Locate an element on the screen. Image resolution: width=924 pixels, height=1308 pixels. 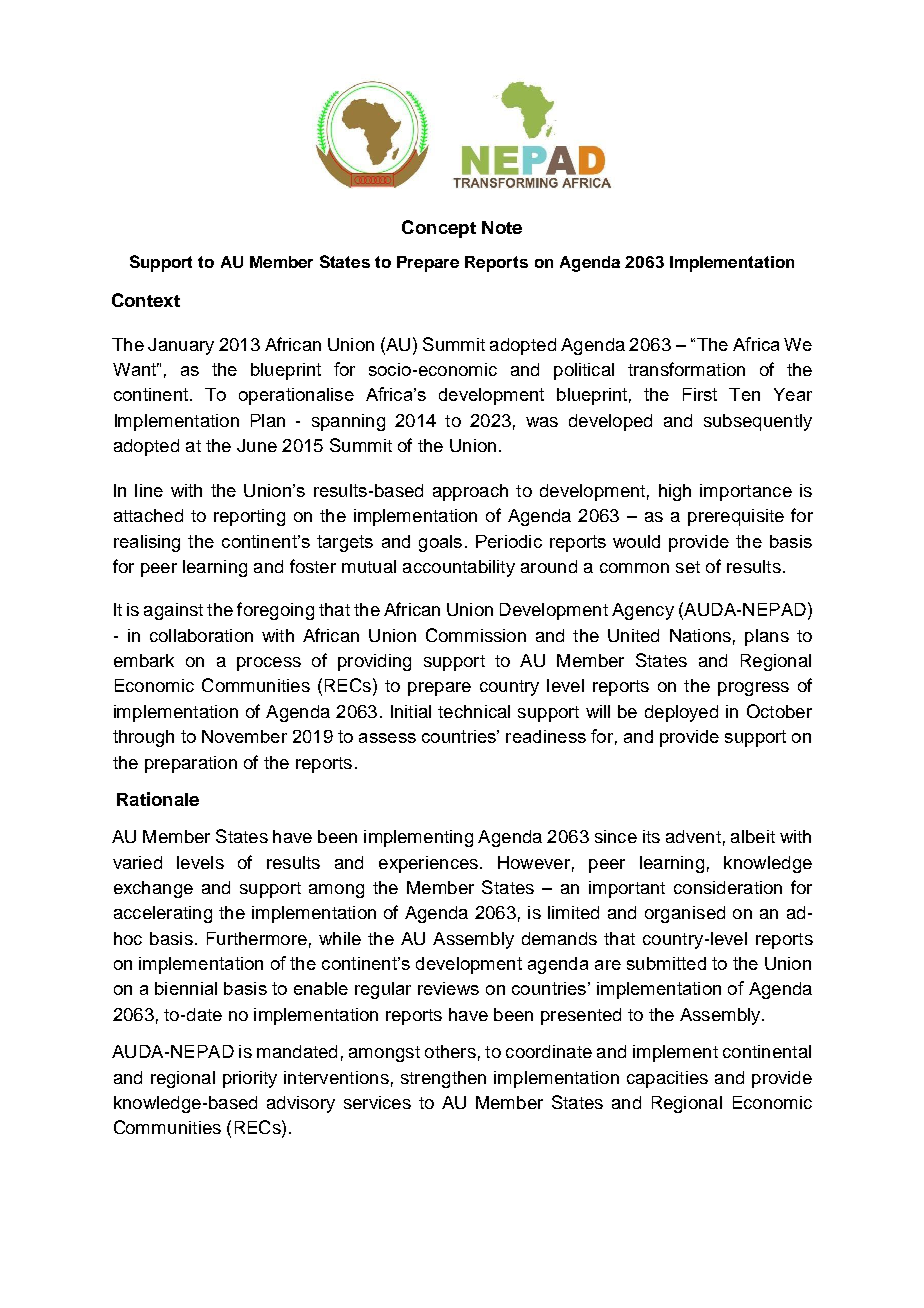
priority is located at coordinates (250, 1079).
